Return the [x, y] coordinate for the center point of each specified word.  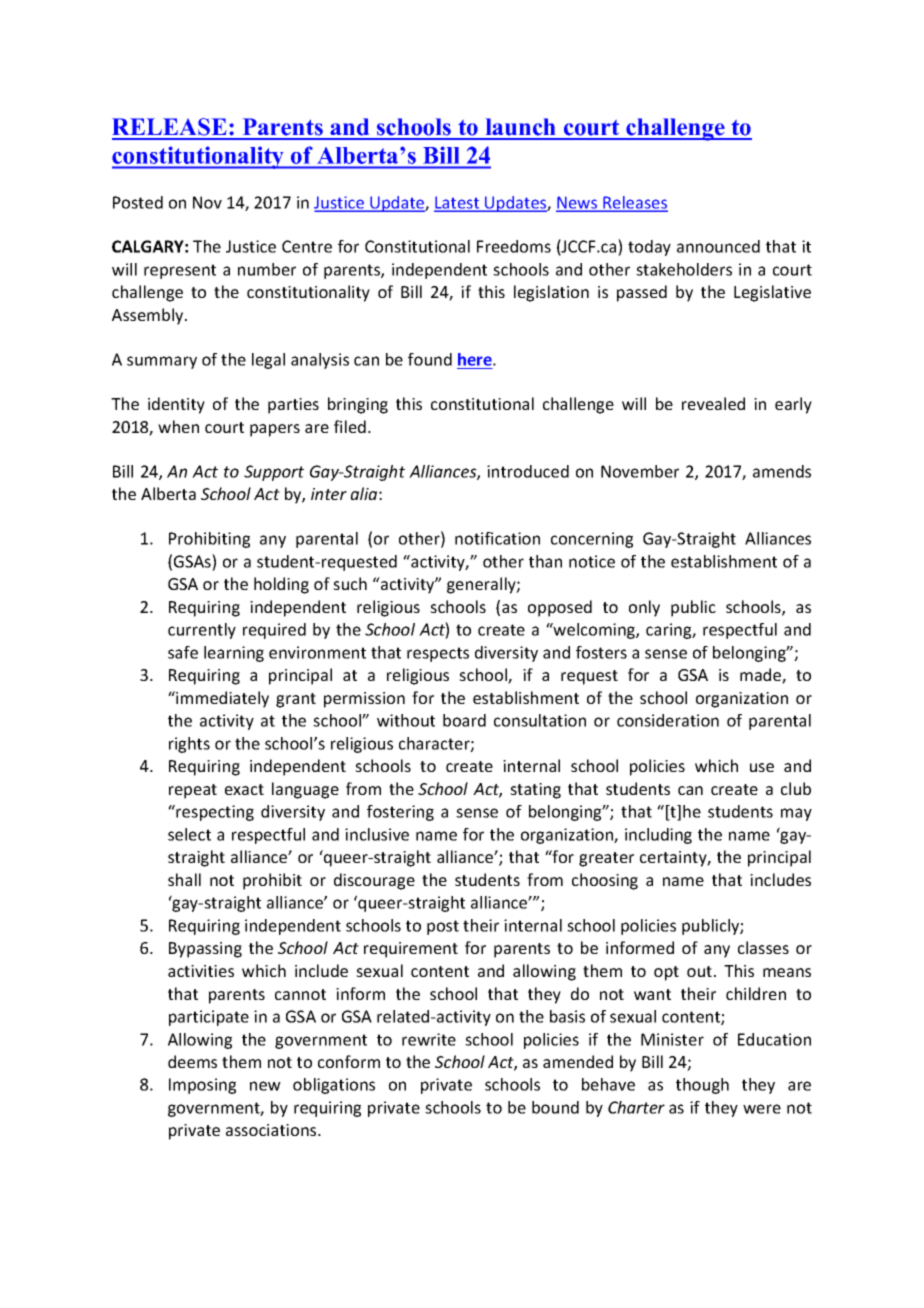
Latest [458, 203]
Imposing [202, 1086]
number [267, 269]
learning [234, 654]
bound [555, 1107]
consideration [668, 720]
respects [438, 654]
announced [718, 246]
